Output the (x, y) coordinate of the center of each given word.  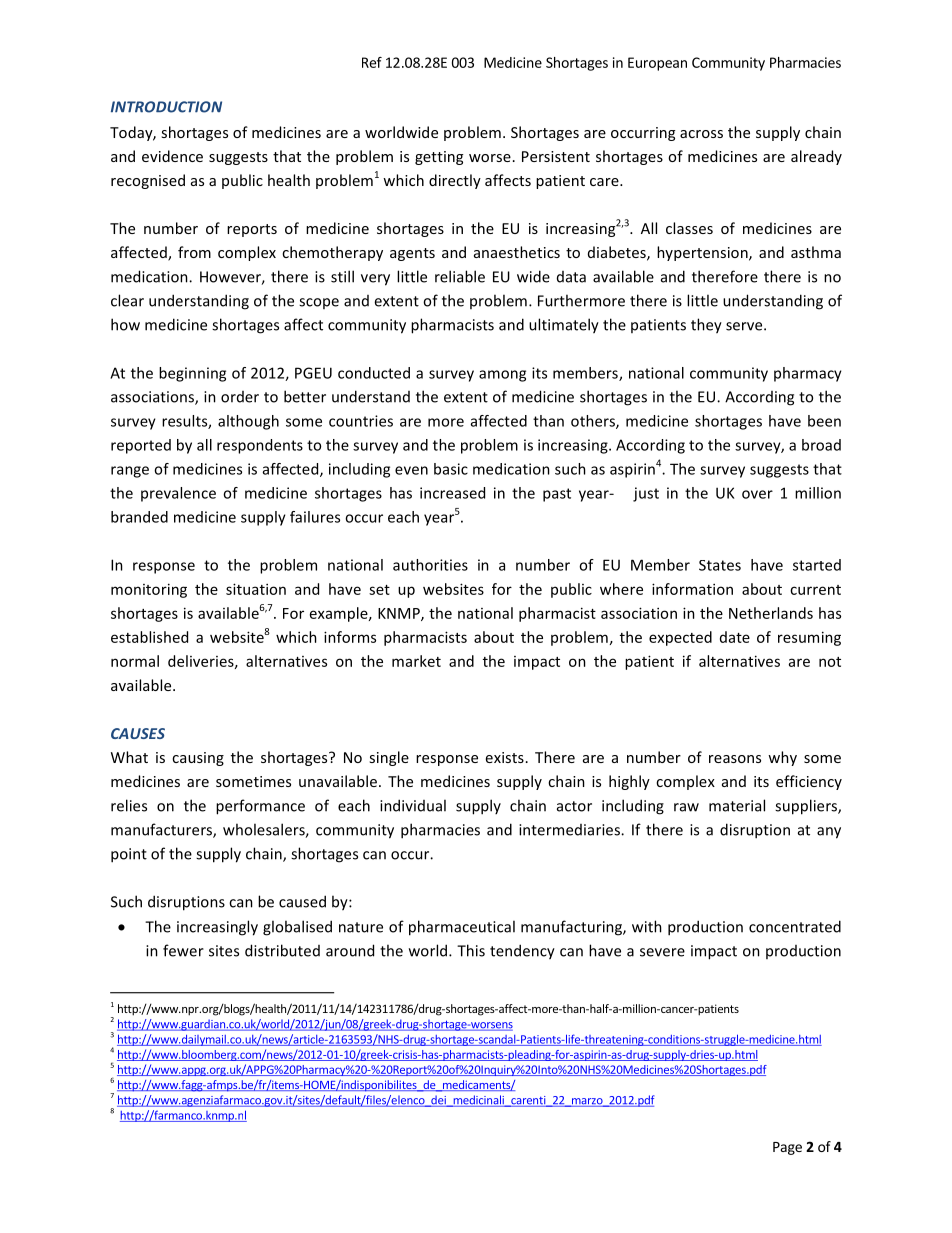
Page (787, 1148)
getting (439, 158)
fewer (183, 950)
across (701, 134)
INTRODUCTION (166, 107)
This (471, 950)
